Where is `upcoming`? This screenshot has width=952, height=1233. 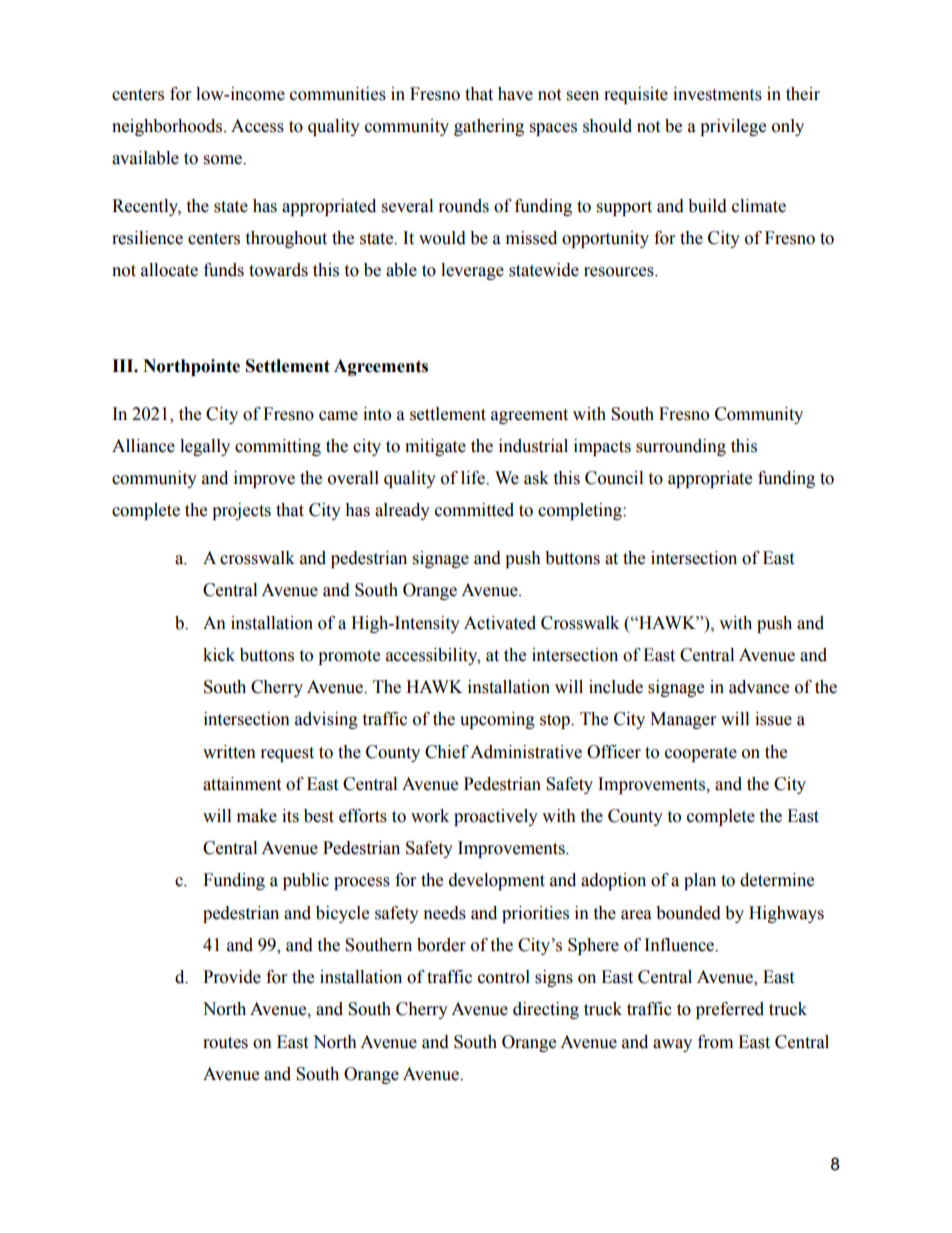
upcoming is located at coordinates (497, 720).
